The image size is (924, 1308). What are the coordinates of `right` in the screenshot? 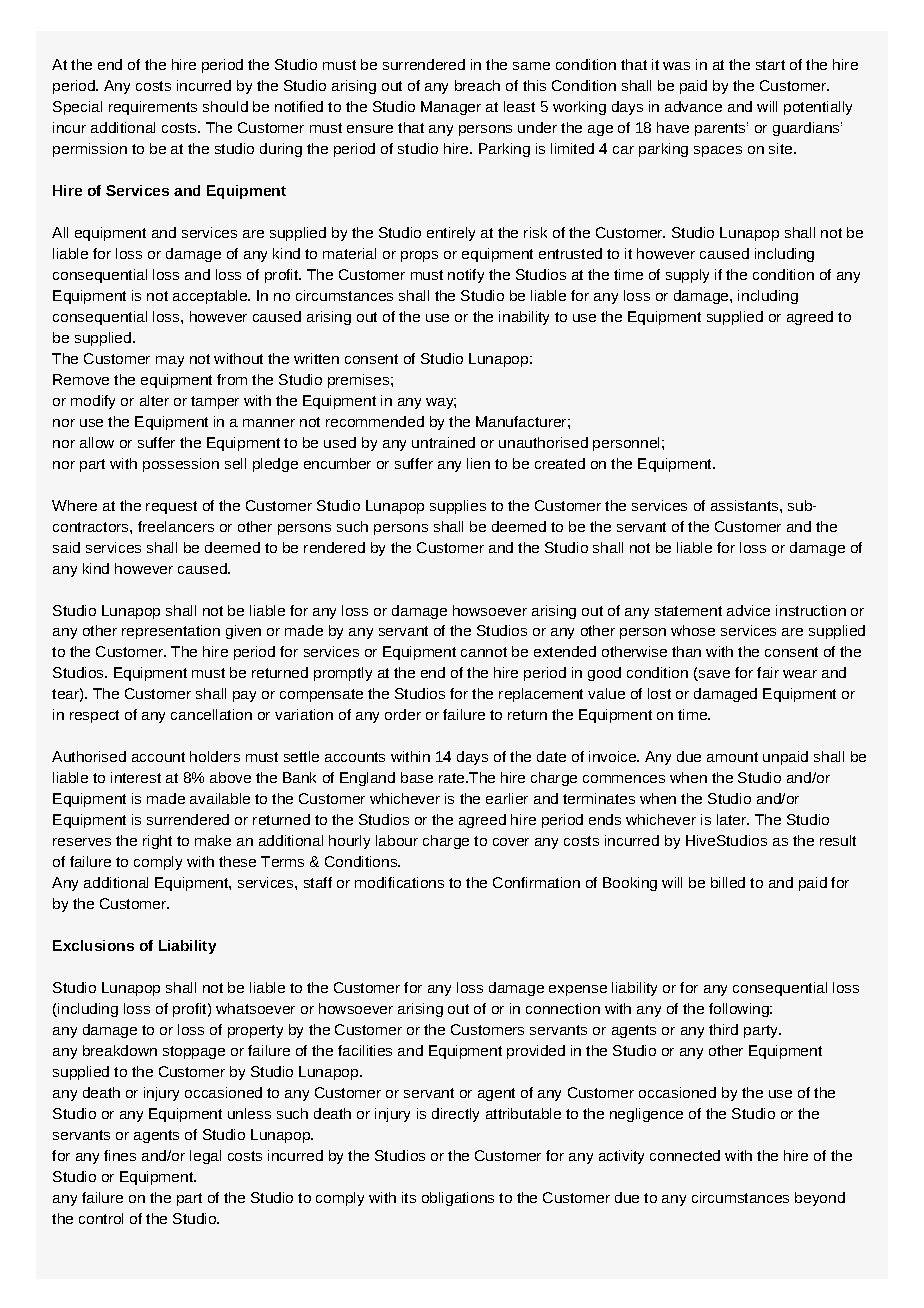 It's located at (157, 842).
